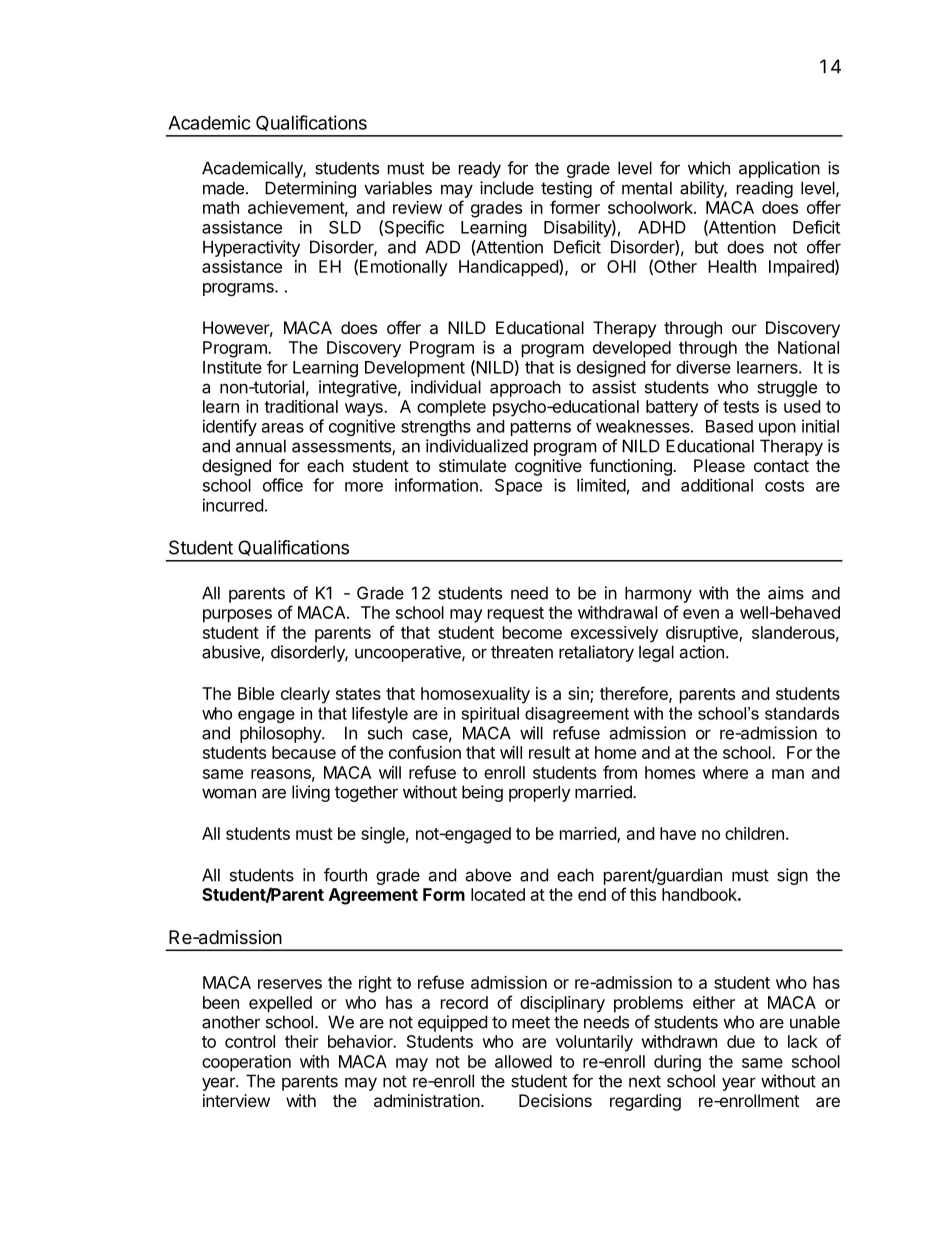 This screenshot has width=952, height=1233. I want to click on fourth, so click(345, 875).
